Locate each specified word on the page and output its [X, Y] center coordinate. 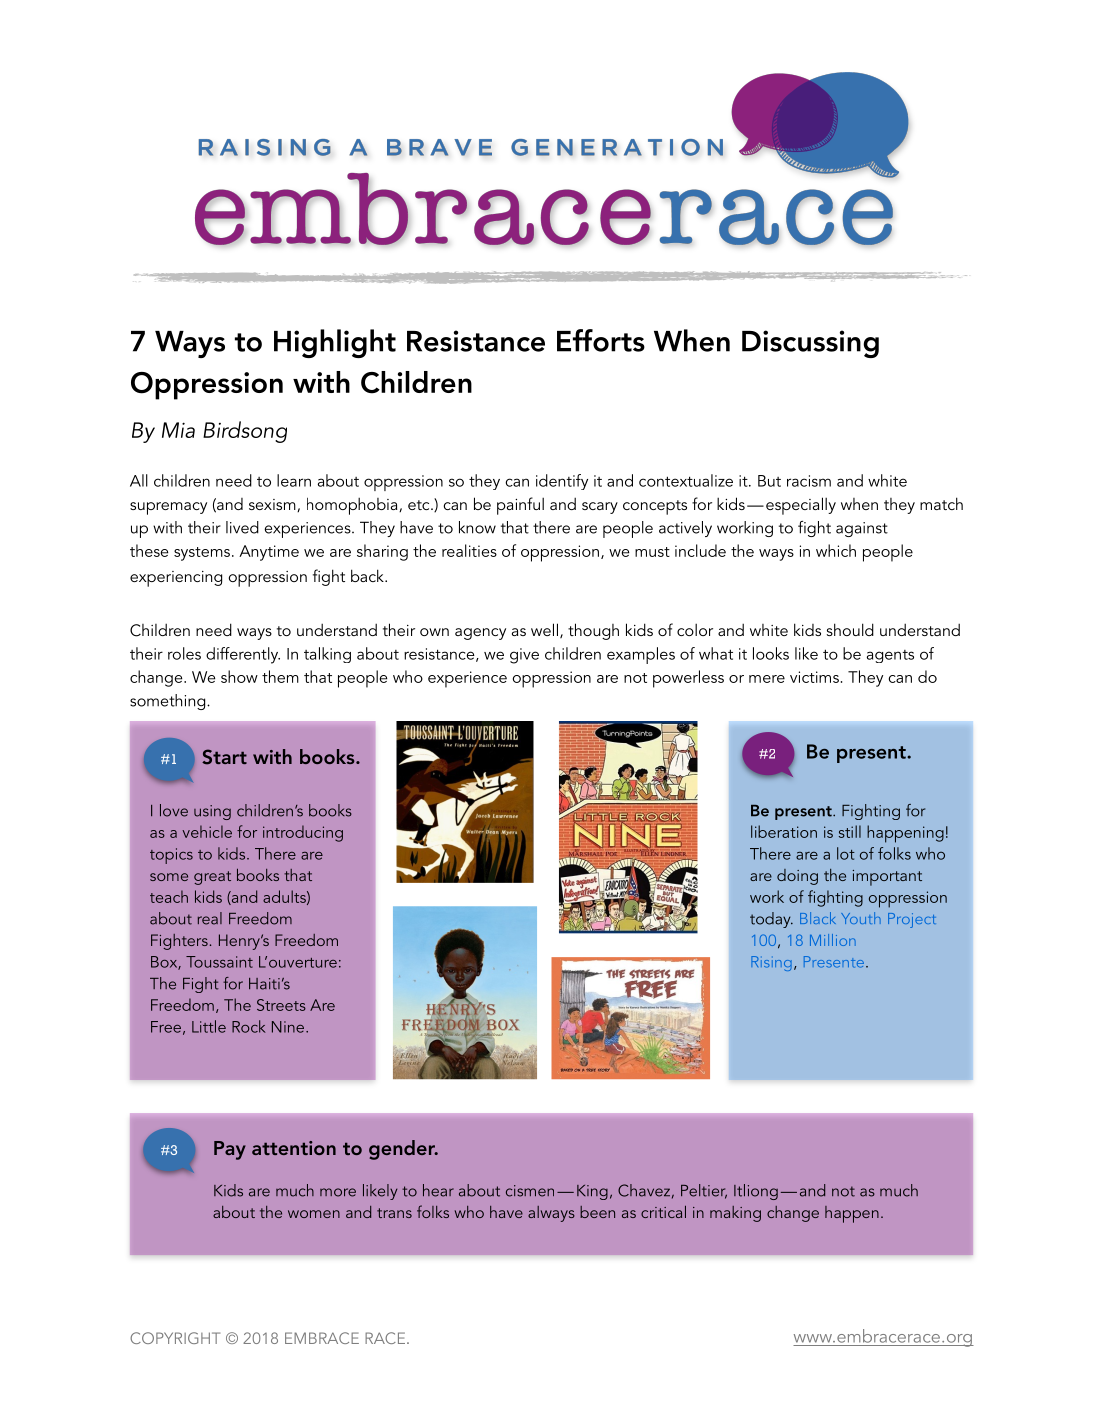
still [850, 831]
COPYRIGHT [175, 1338]
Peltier [704, 1191]
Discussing [810, 344]
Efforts [601, 340]
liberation [784, 831]
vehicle [207, 831]
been [597, 1212]
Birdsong [245, 432]
